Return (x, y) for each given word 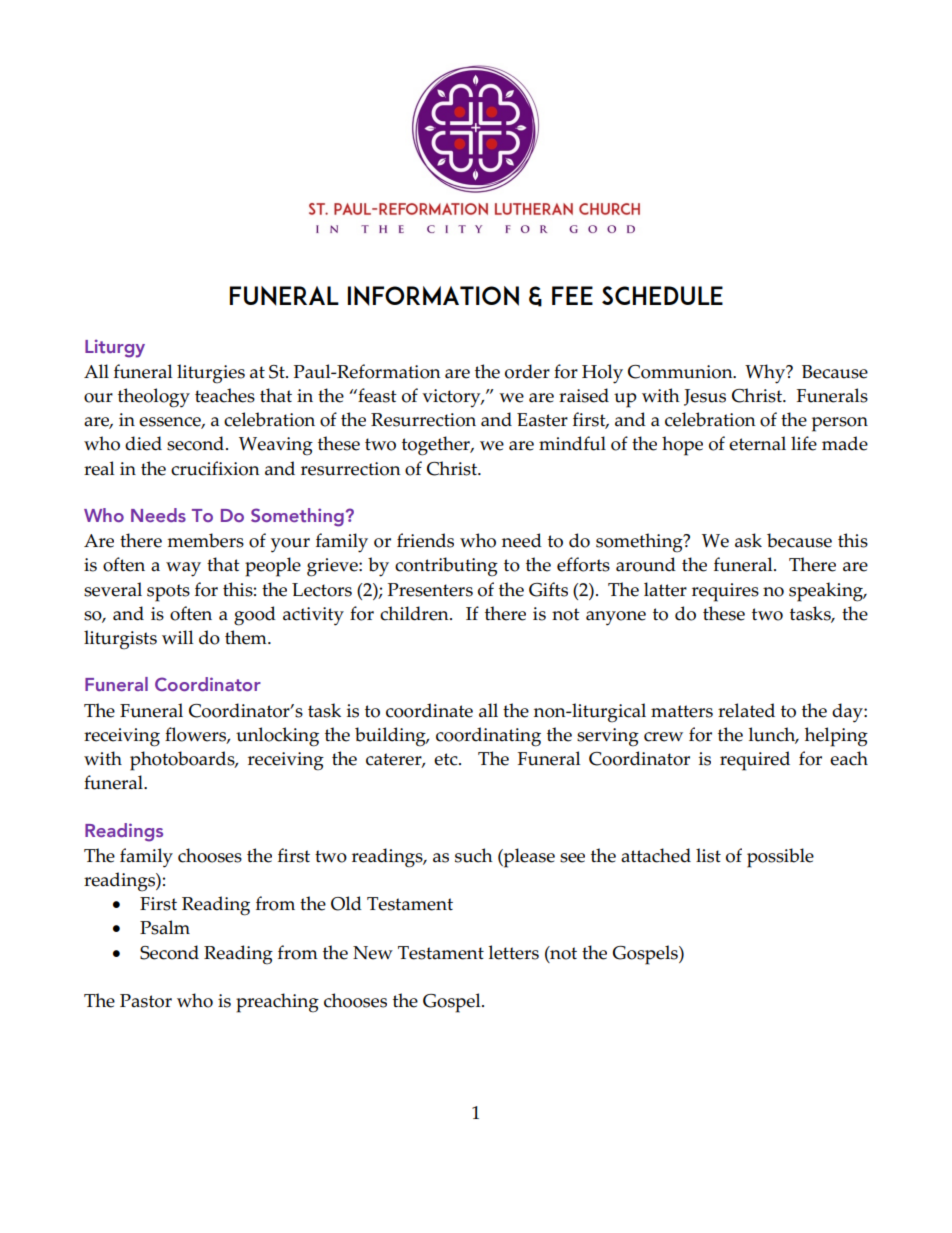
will (177, 637)
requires (725, 592)
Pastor (146, 1001)
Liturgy (115, 348)
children (415, 613)
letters (514, 952)
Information (433, 296)
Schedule (662, 295)
